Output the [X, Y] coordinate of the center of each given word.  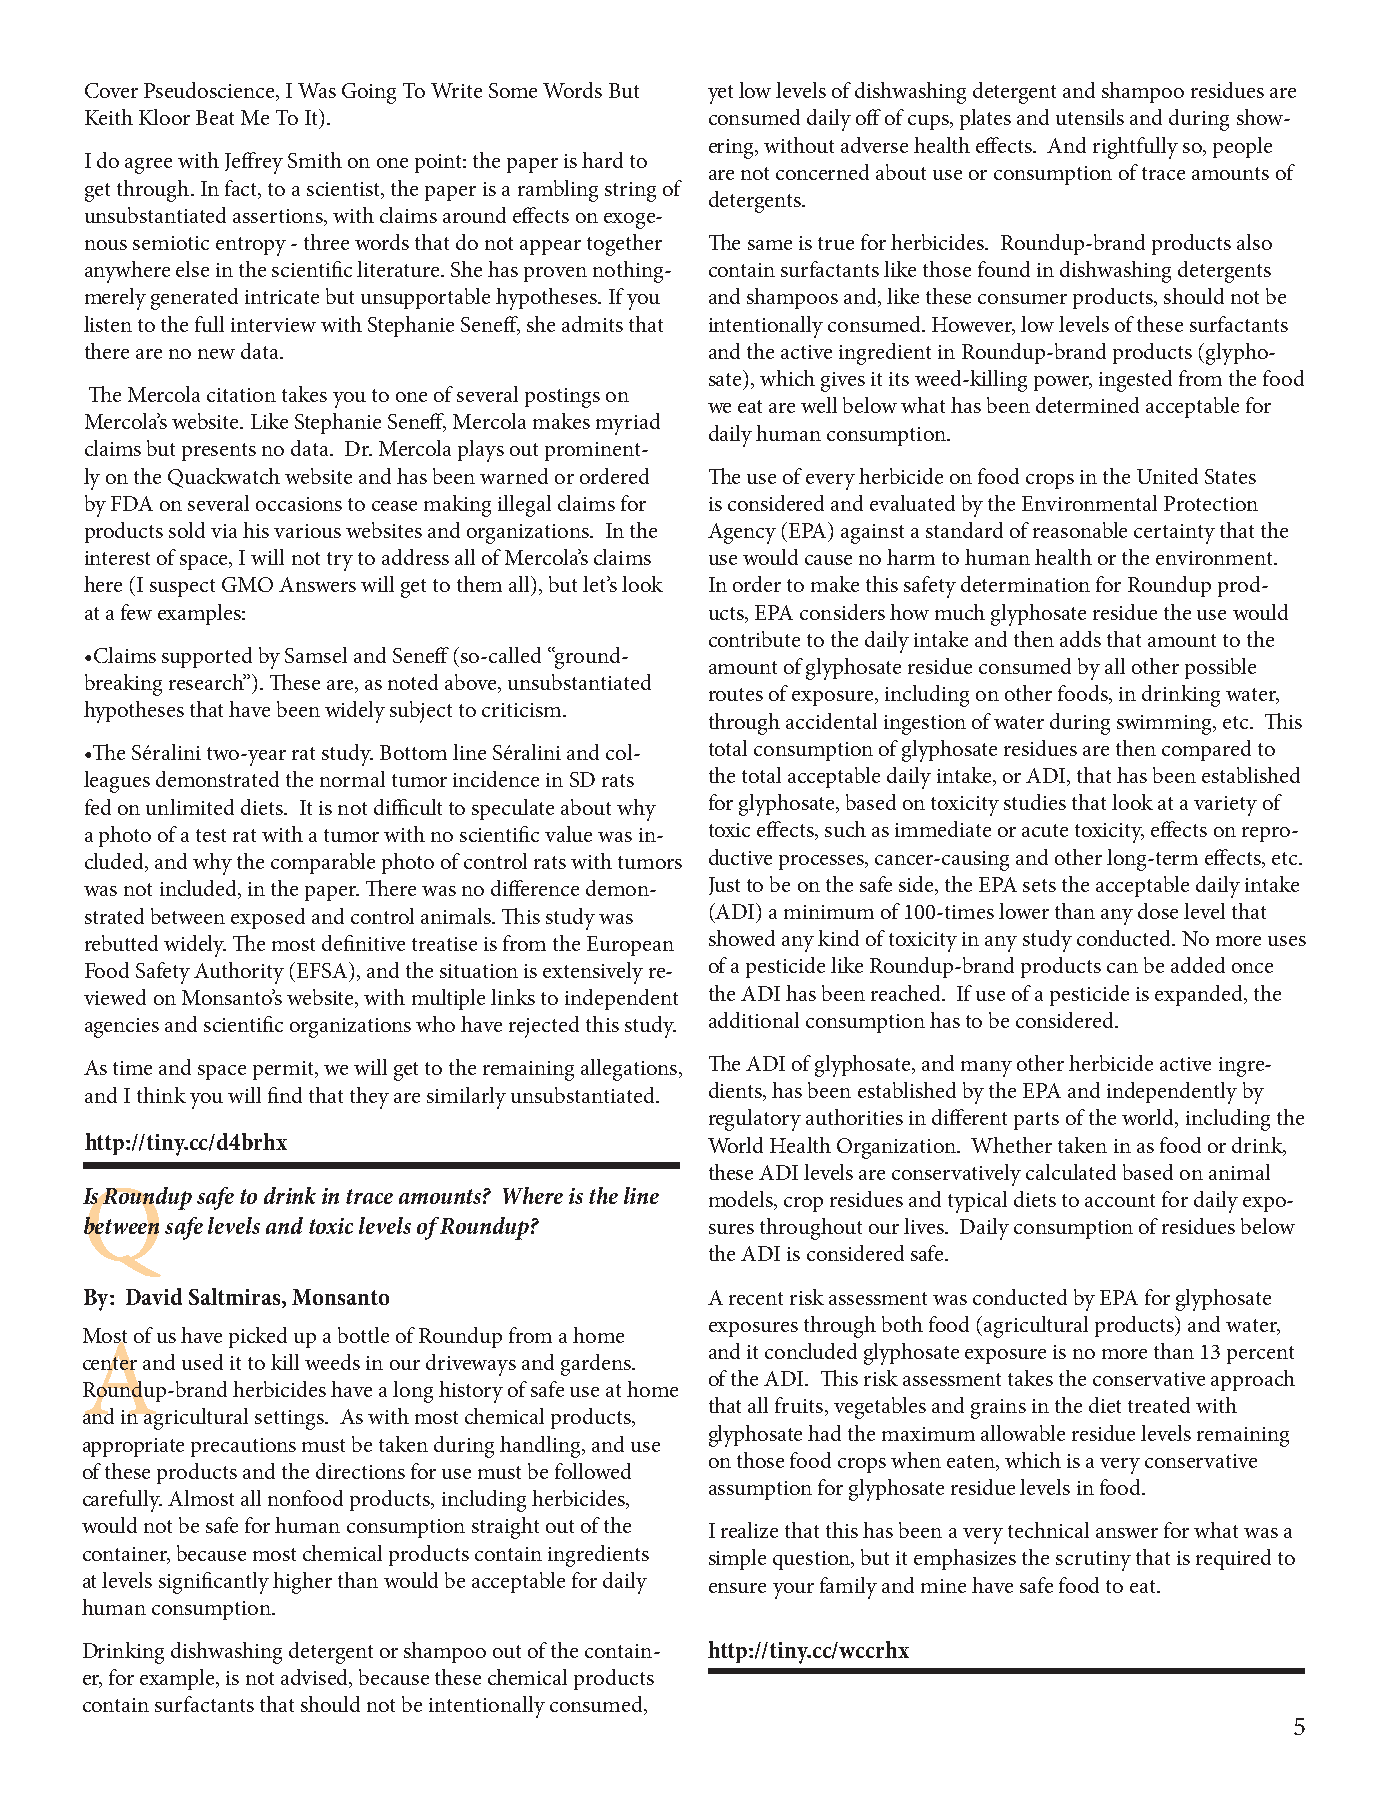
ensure [737, 1588]
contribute [754, 639]
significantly [214, 1583]
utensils [1090, 117]
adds [1080, 639]
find [285, 1095]
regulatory [755, 1120]
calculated [1071, 1172]
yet [720, 94]
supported [207, 657]
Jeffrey [254, 163]
